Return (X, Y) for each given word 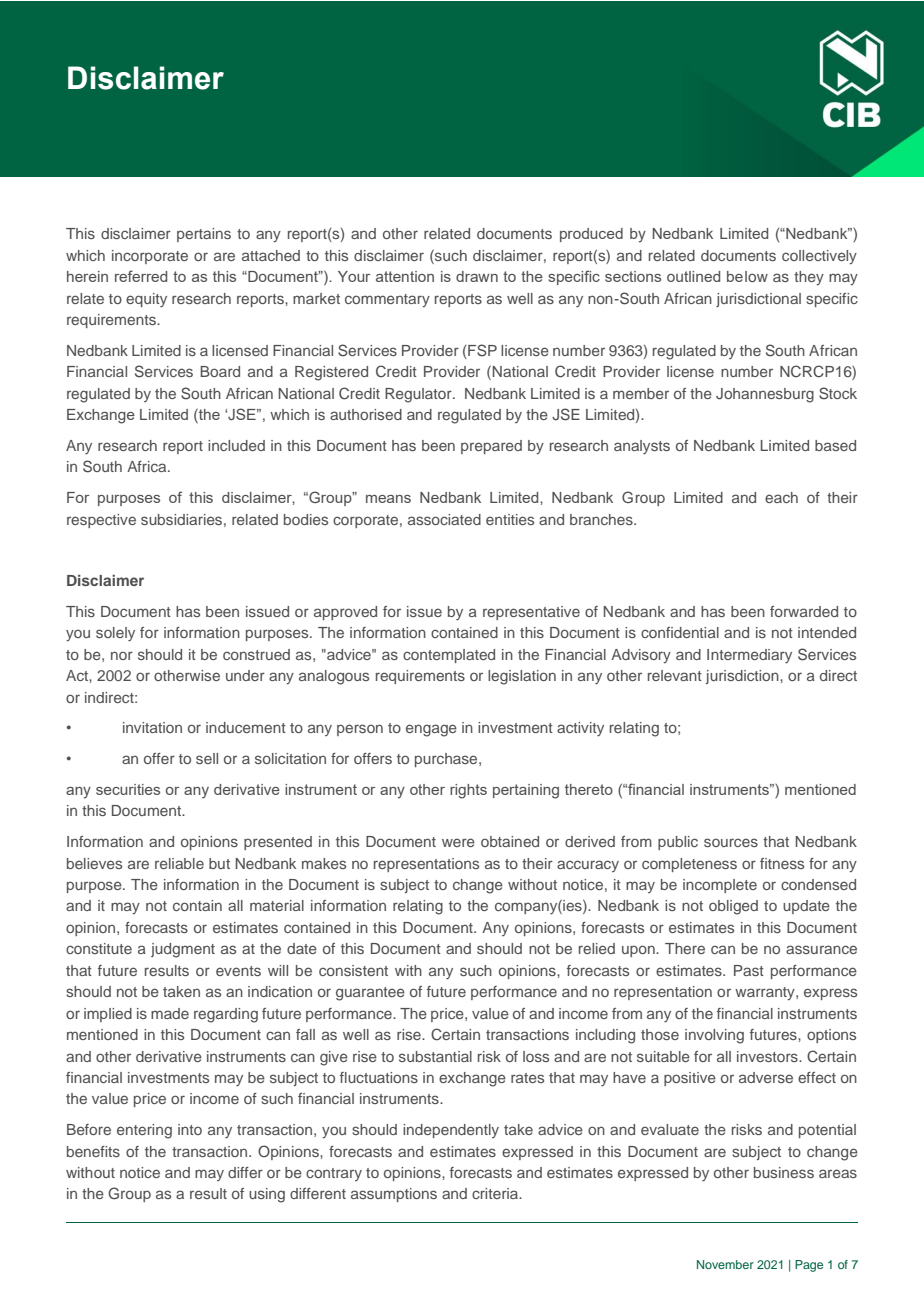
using (267, 1195)
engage (431, 730)
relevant (675, 675)
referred (141, 276)
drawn (477, 276)
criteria (496, 1193)
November (725, 1264)
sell (207, 758)
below (747, 276)
